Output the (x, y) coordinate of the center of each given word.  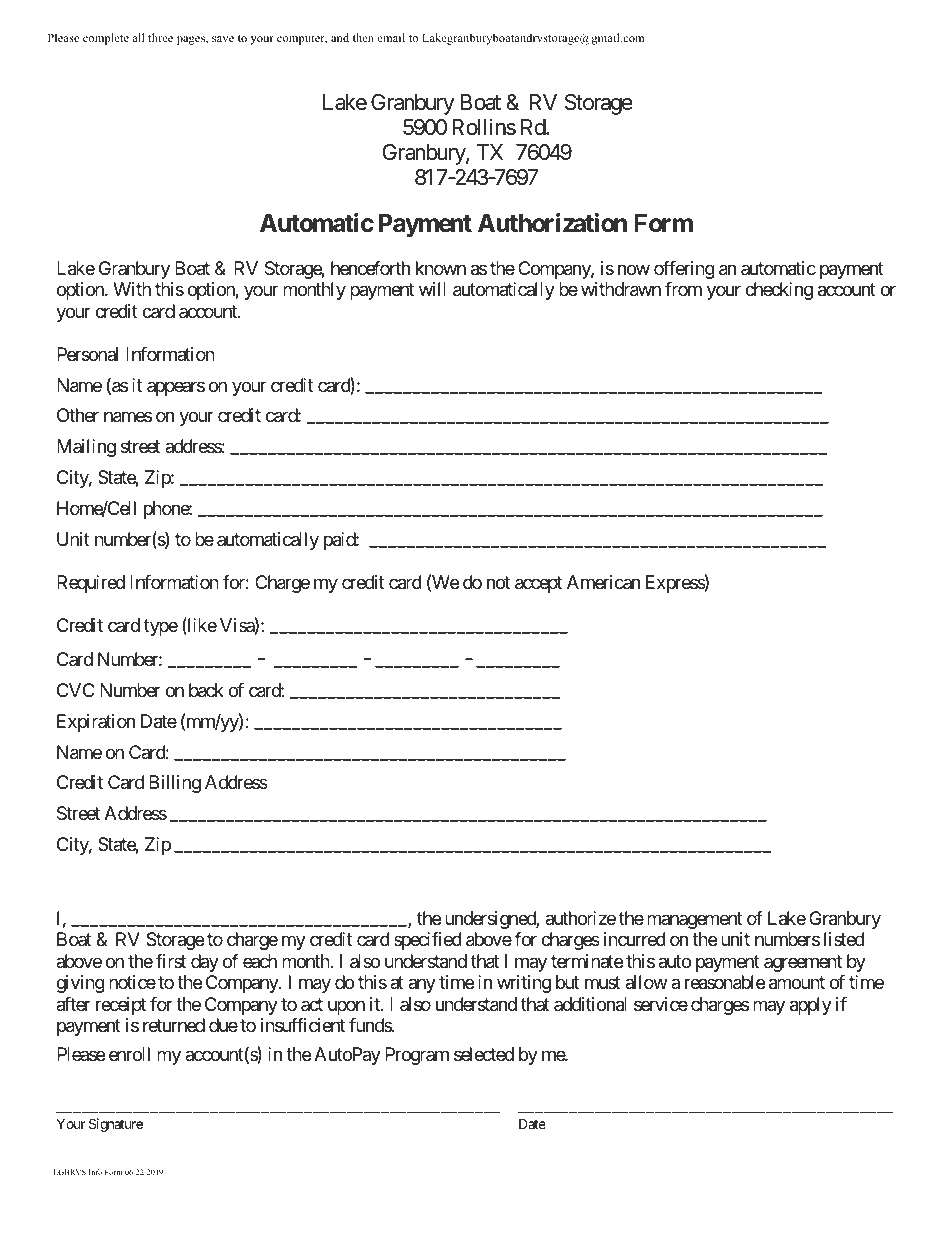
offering (684, 270)
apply (811, 1006)
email (391, 37)
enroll (129, 1054)
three (160, 37)
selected (484, 1054)
